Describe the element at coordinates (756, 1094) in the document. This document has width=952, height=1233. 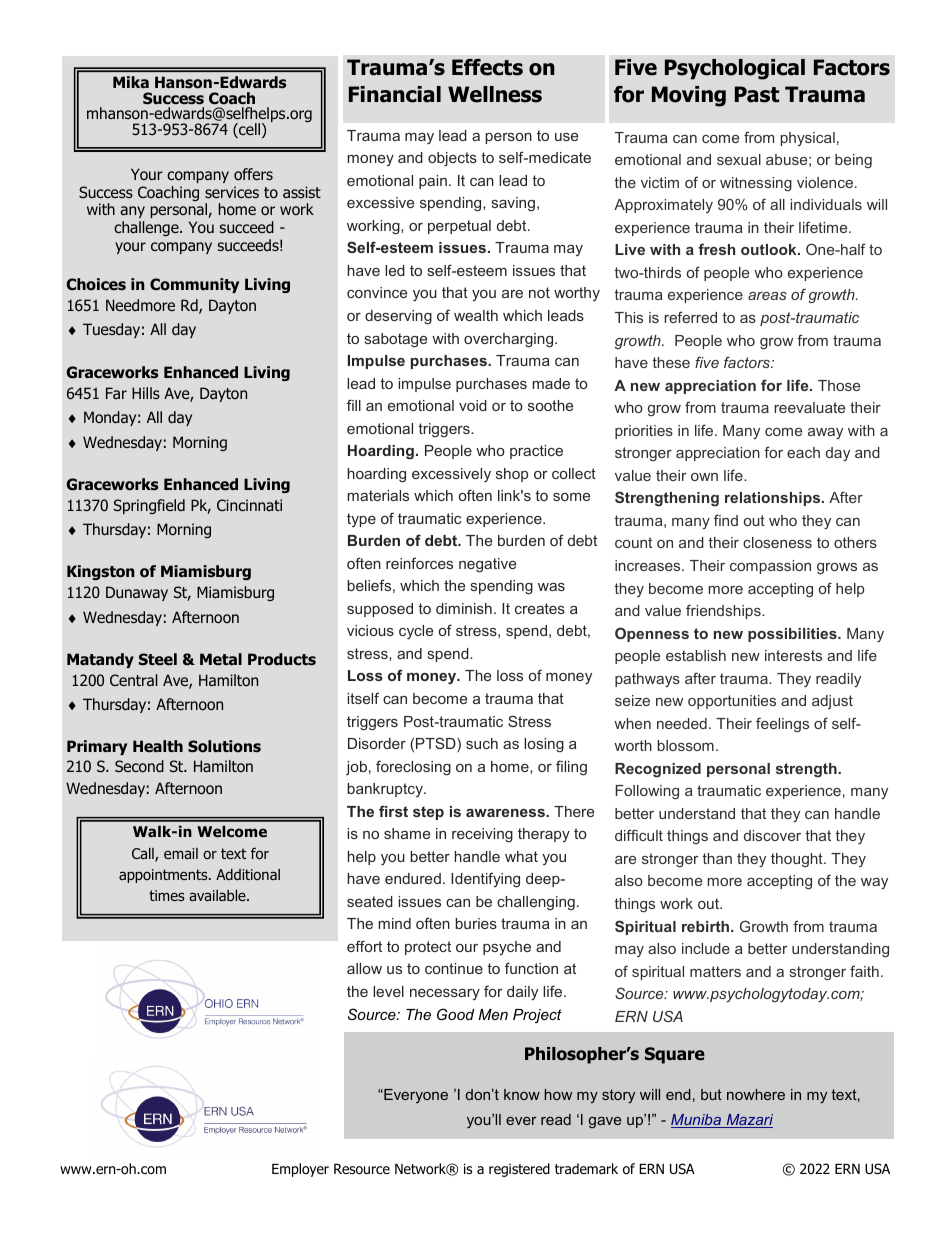
I see `nowhere` at that location.
